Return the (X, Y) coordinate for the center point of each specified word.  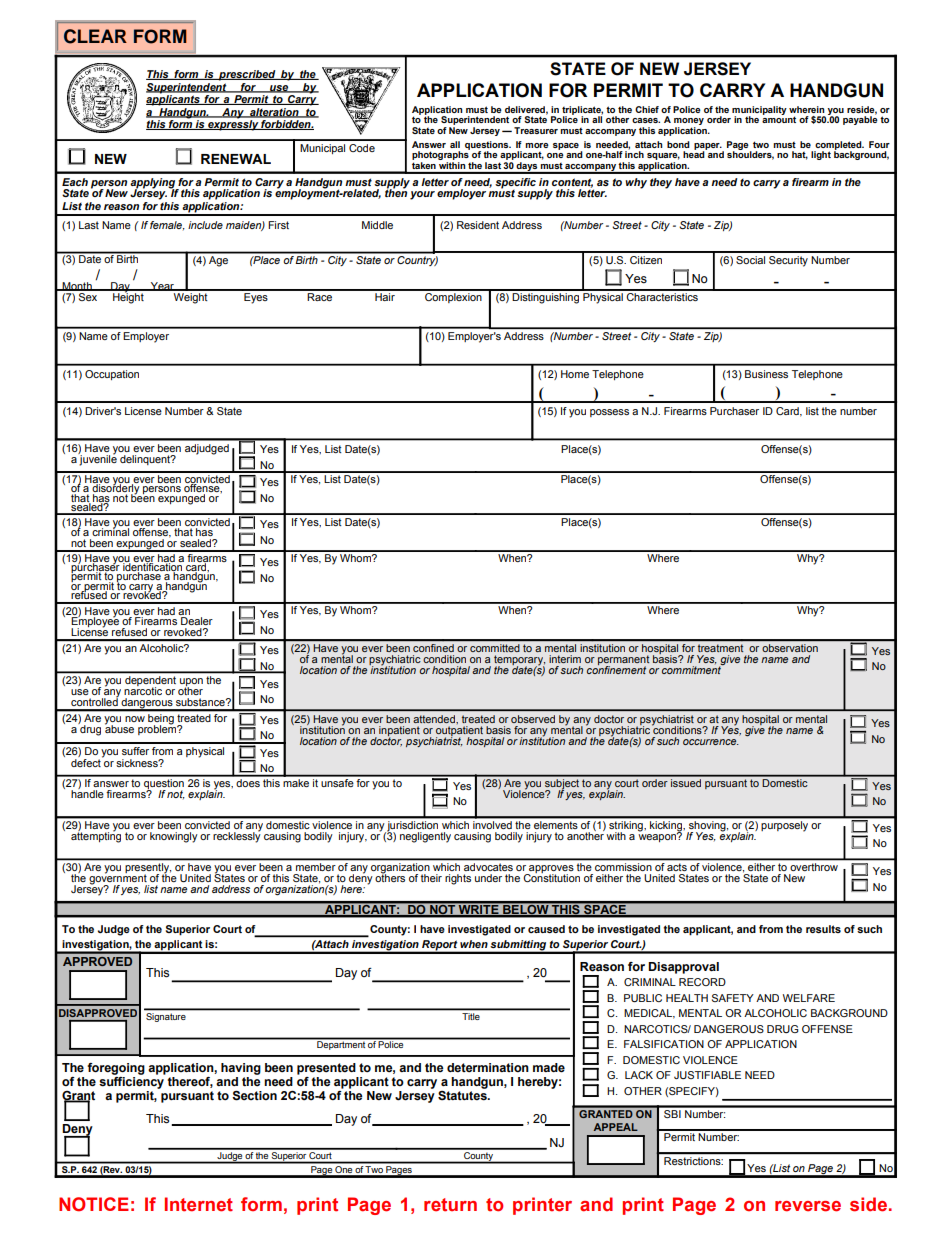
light (821, 155)
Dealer (197, 621)
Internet (199, 1204)
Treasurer (536, 130)
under (488, 878)
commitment (693, 669)
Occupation (112, 375)
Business (766, 374)
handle (87, 792)
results (823, 929)
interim (565, 659)
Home (575, 374)
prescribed (247, 75)
